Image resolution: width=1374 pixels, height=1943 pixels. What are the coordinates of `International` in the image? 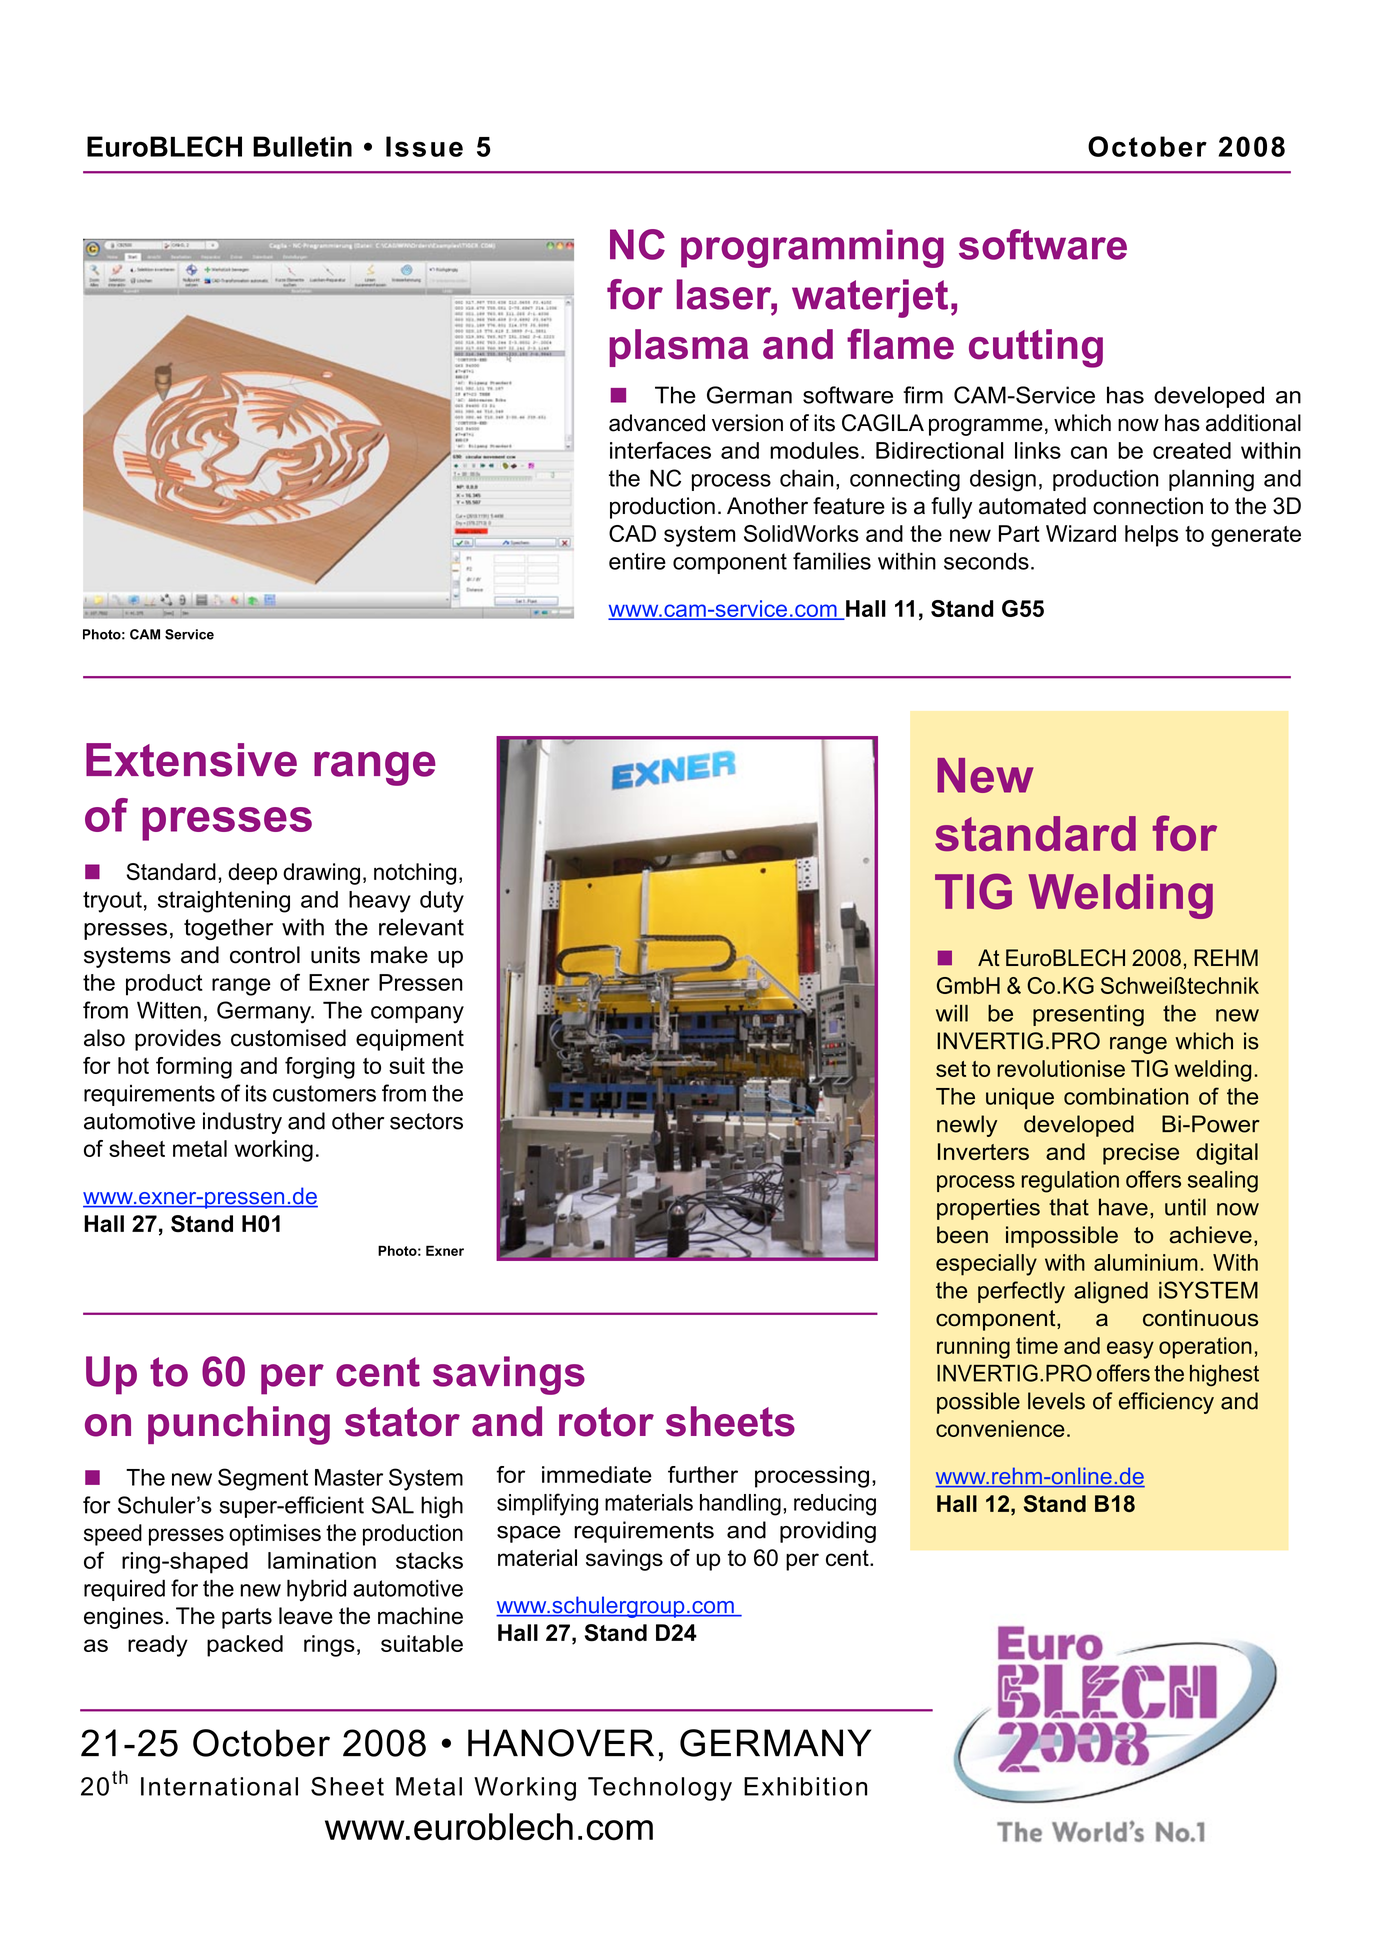 It's located at (219, 1786).
